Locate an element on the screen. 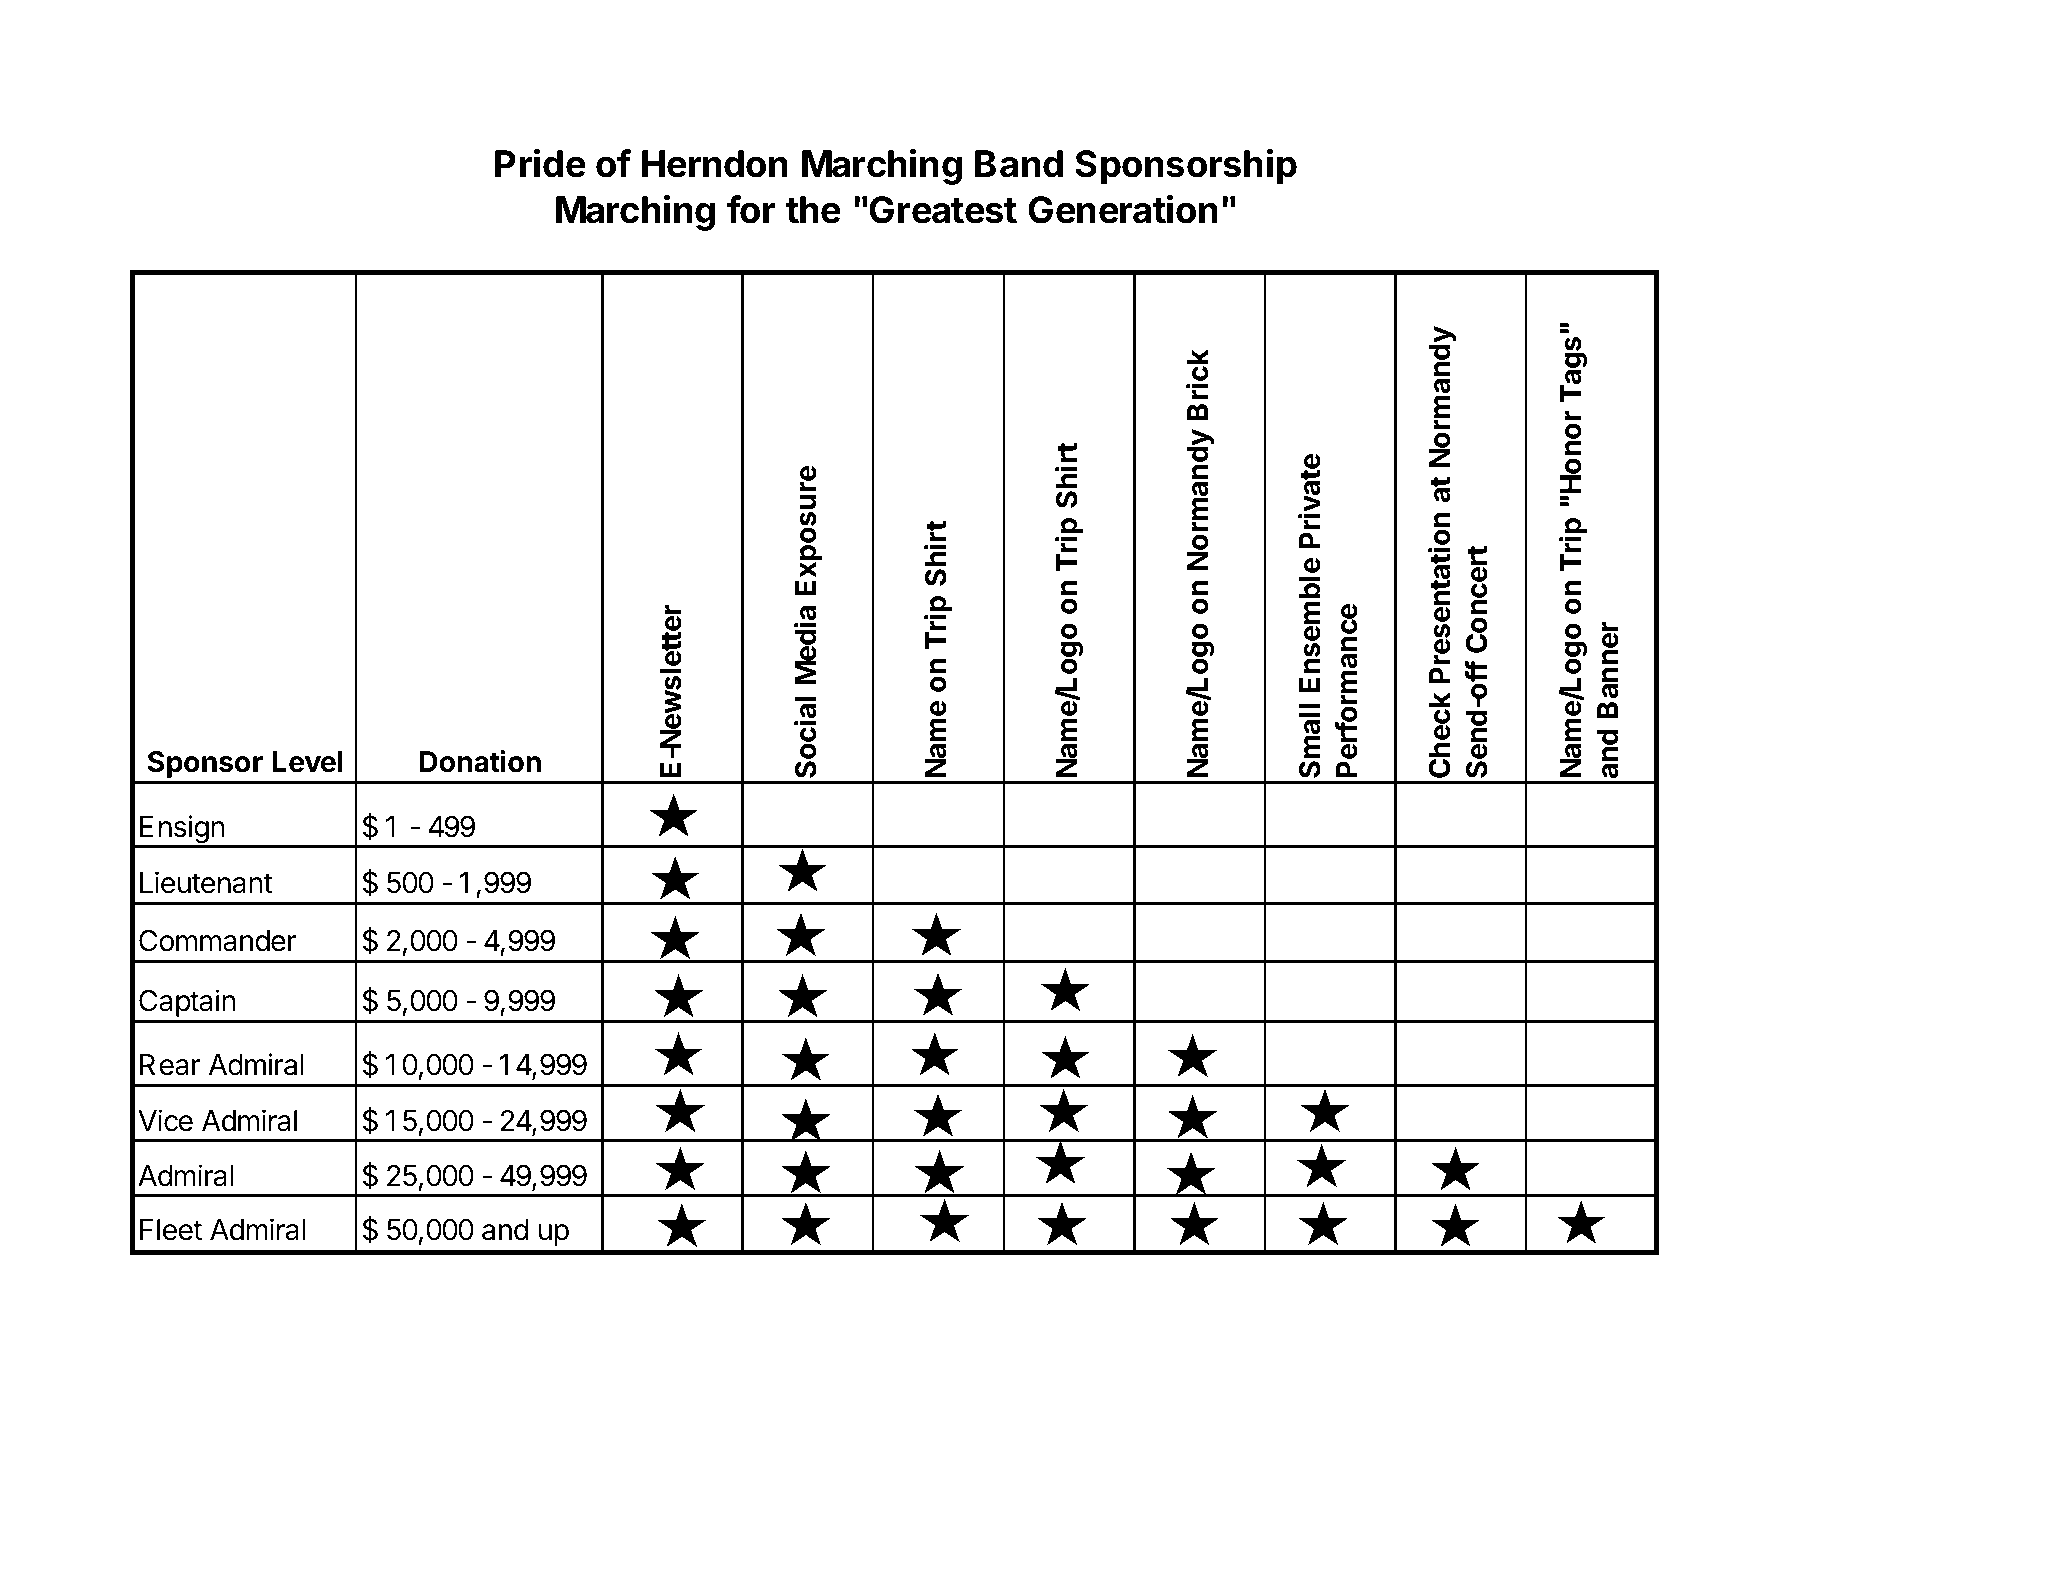 The height and width of the screenshot is (1594, 2062). the is located at coordinates (813, 210).
